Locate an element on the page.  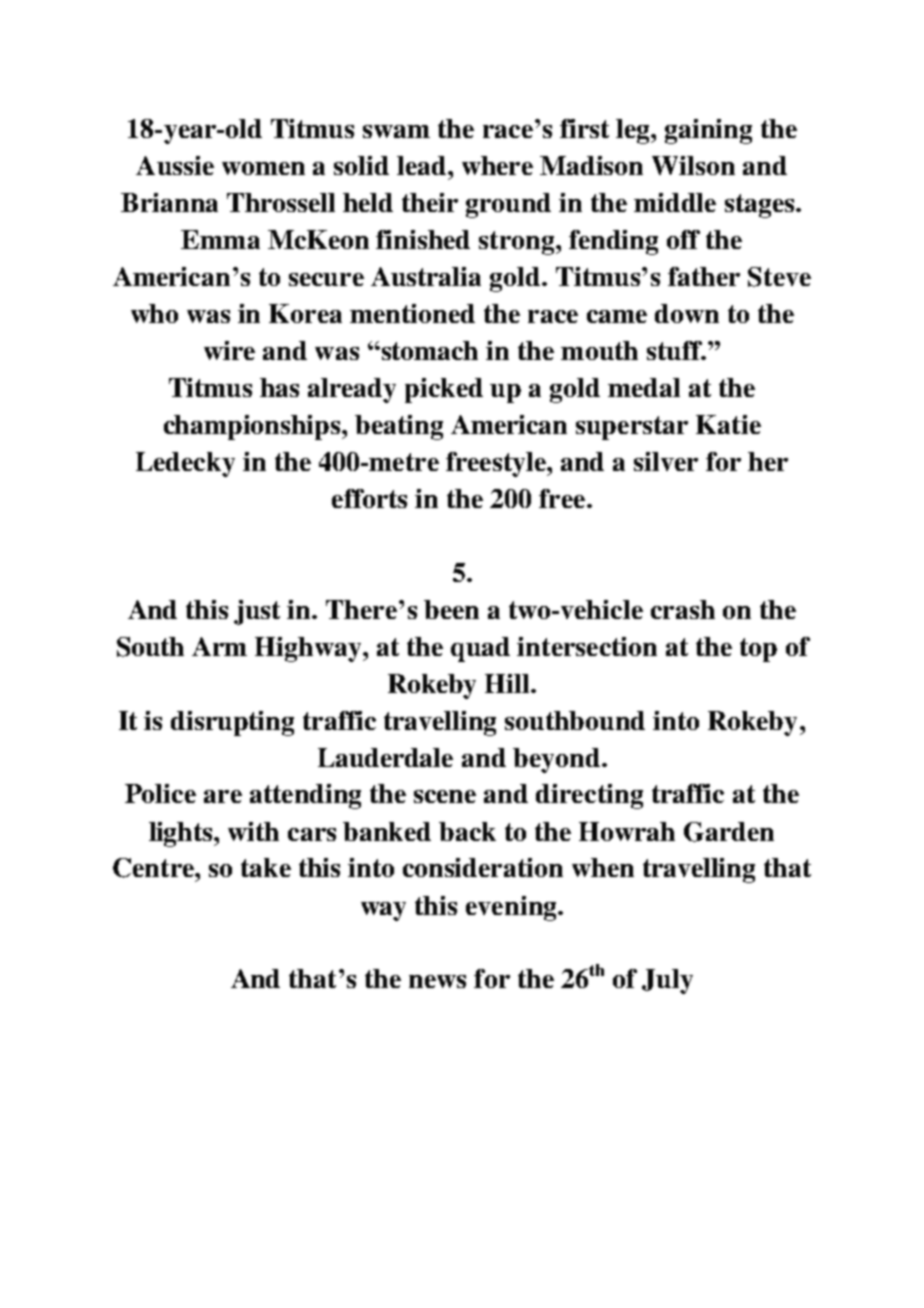
disrupting is located at coordinates (232, 723).
